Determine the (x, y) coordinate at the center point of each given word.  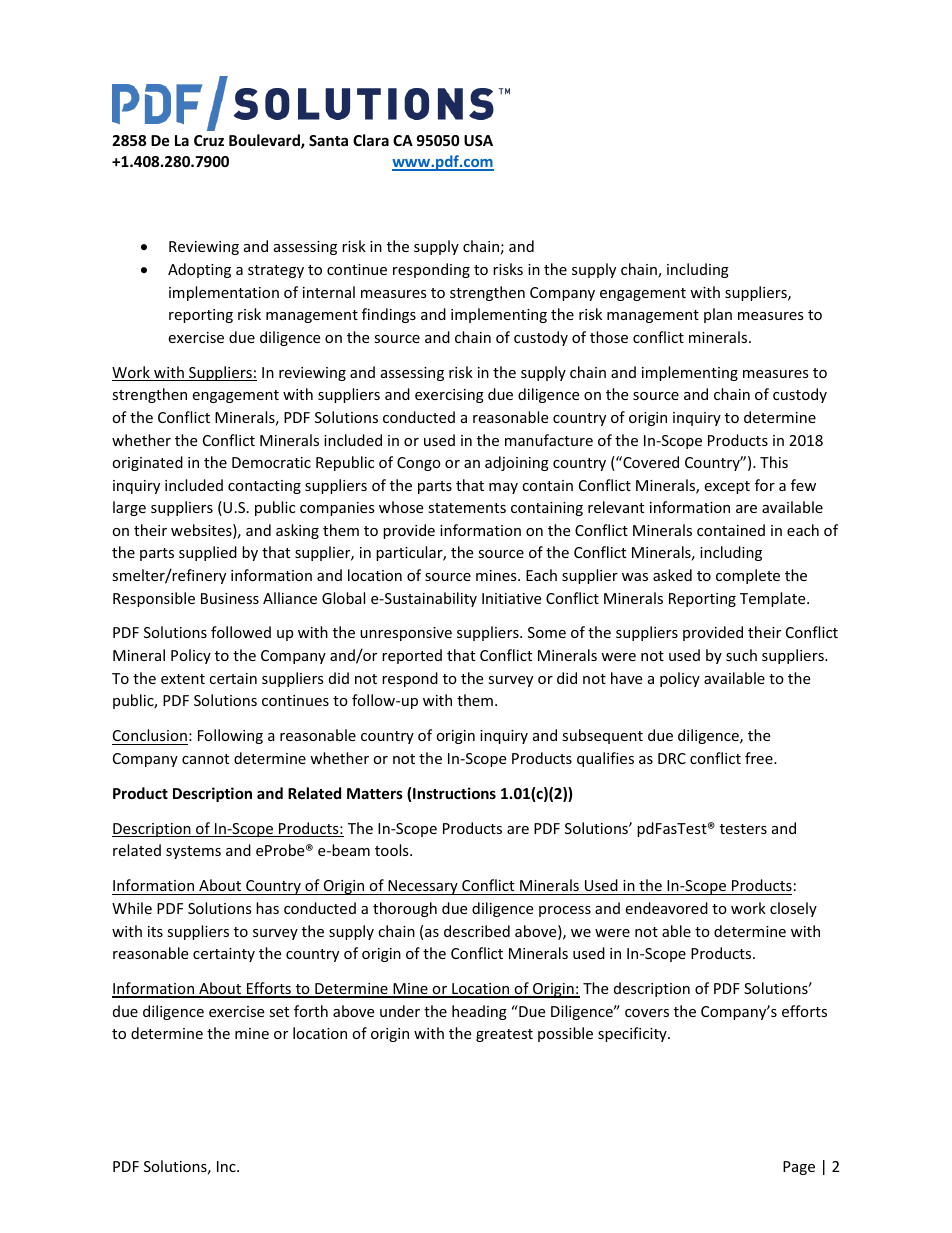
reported (412, 656)
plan (718, 315)
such (741, 655)
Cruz (209, 140)
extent (183, 679)
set (279, 1012)
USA (478, 140)
